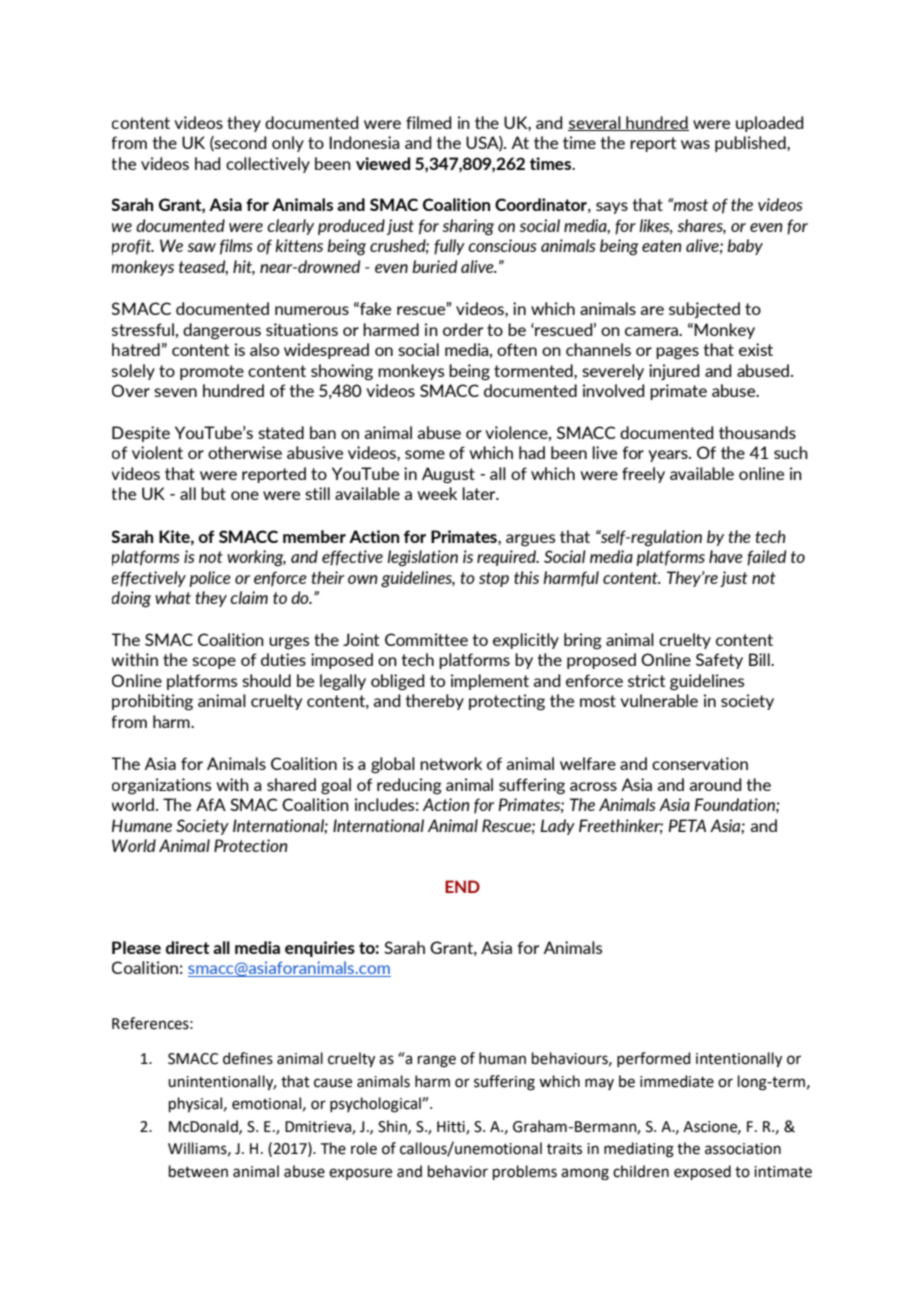  What do you see at coordinates (210, 579) in the image?
I see `police` at bounding box center [210, 579].
